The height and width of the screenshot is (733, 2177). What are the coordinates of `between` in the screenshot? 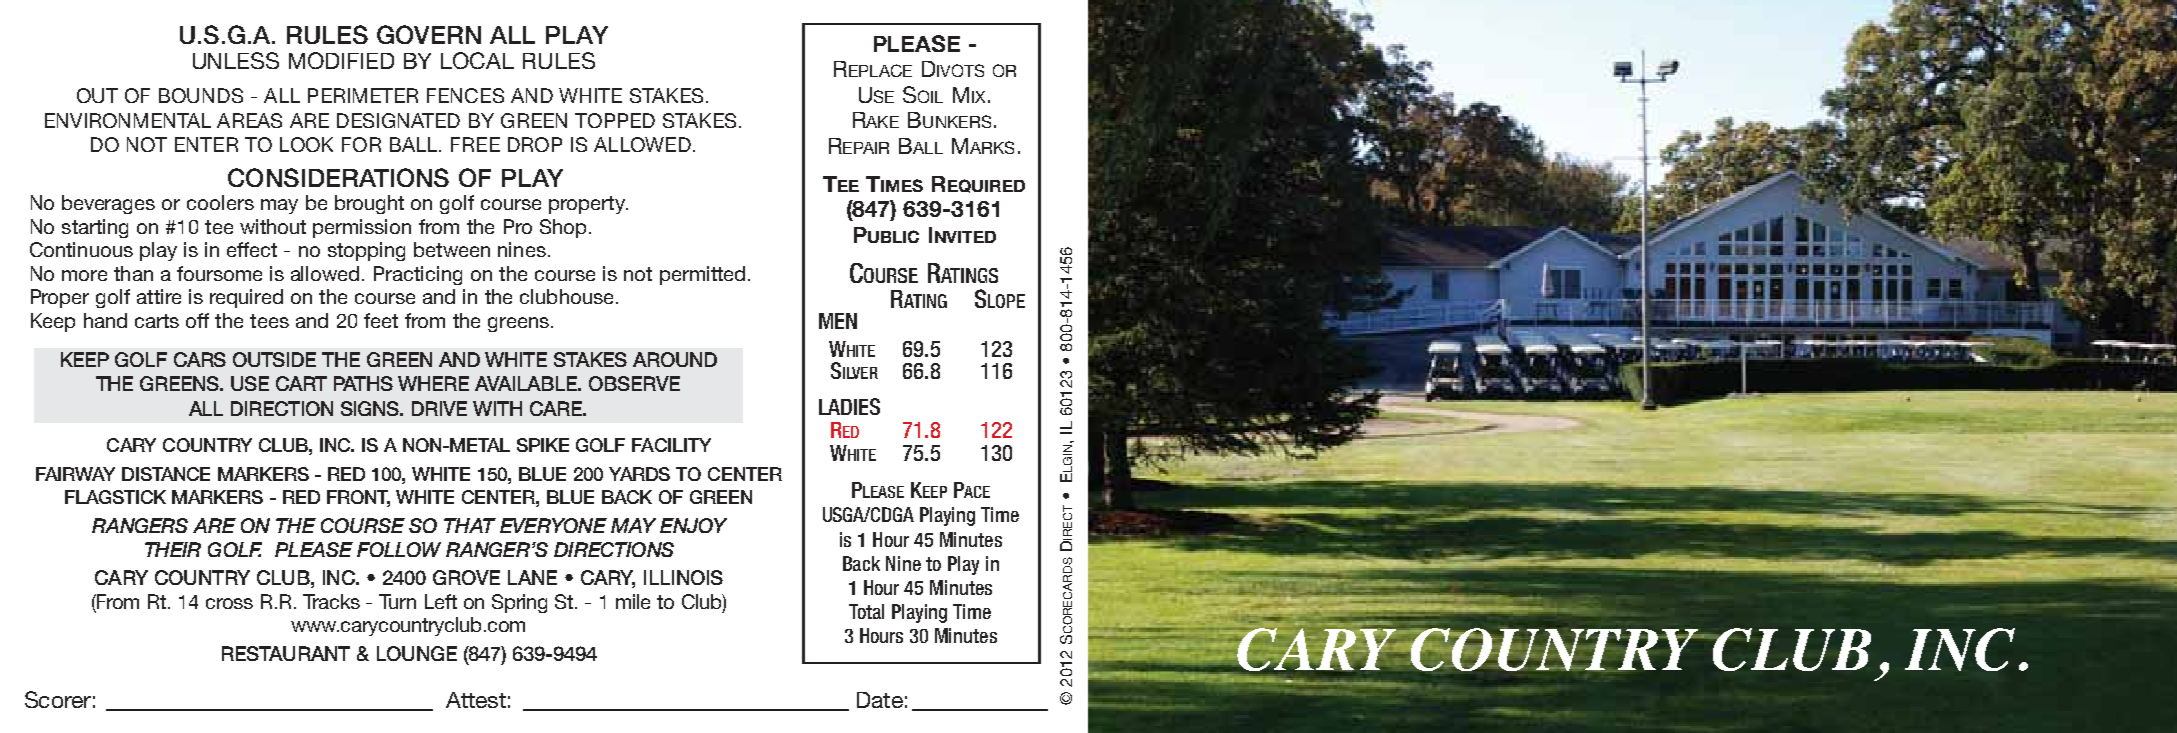 It's located at (452, 249).
